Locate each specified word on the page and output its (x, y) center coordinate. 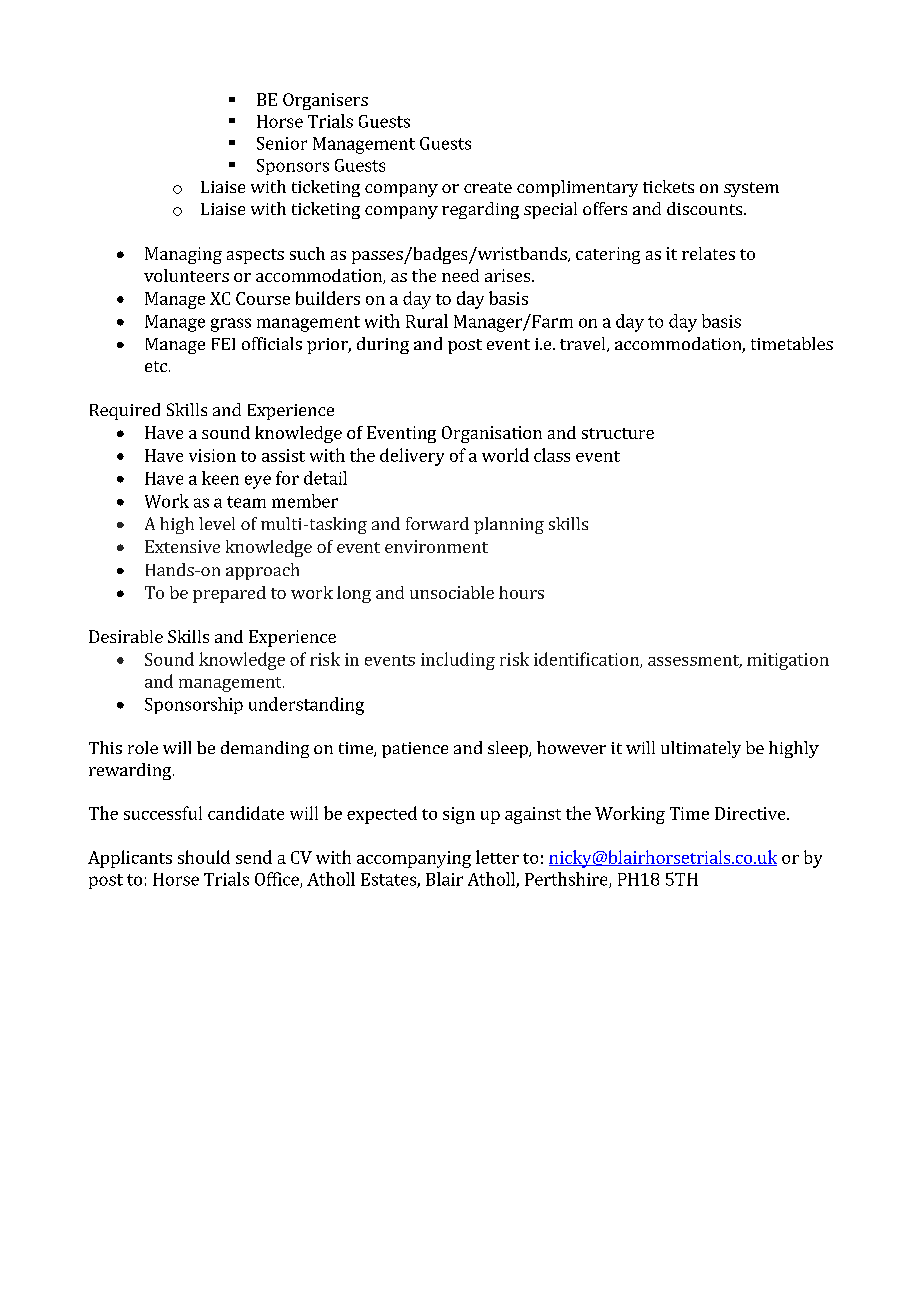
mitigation (788, 661)
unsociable (452, 592)
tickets (668, 186)
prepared (229, 594)
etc (156, 366)
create (488, 187)
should (204, 857)
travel (584, 344)
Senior (282, 143)
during (383, 345)
